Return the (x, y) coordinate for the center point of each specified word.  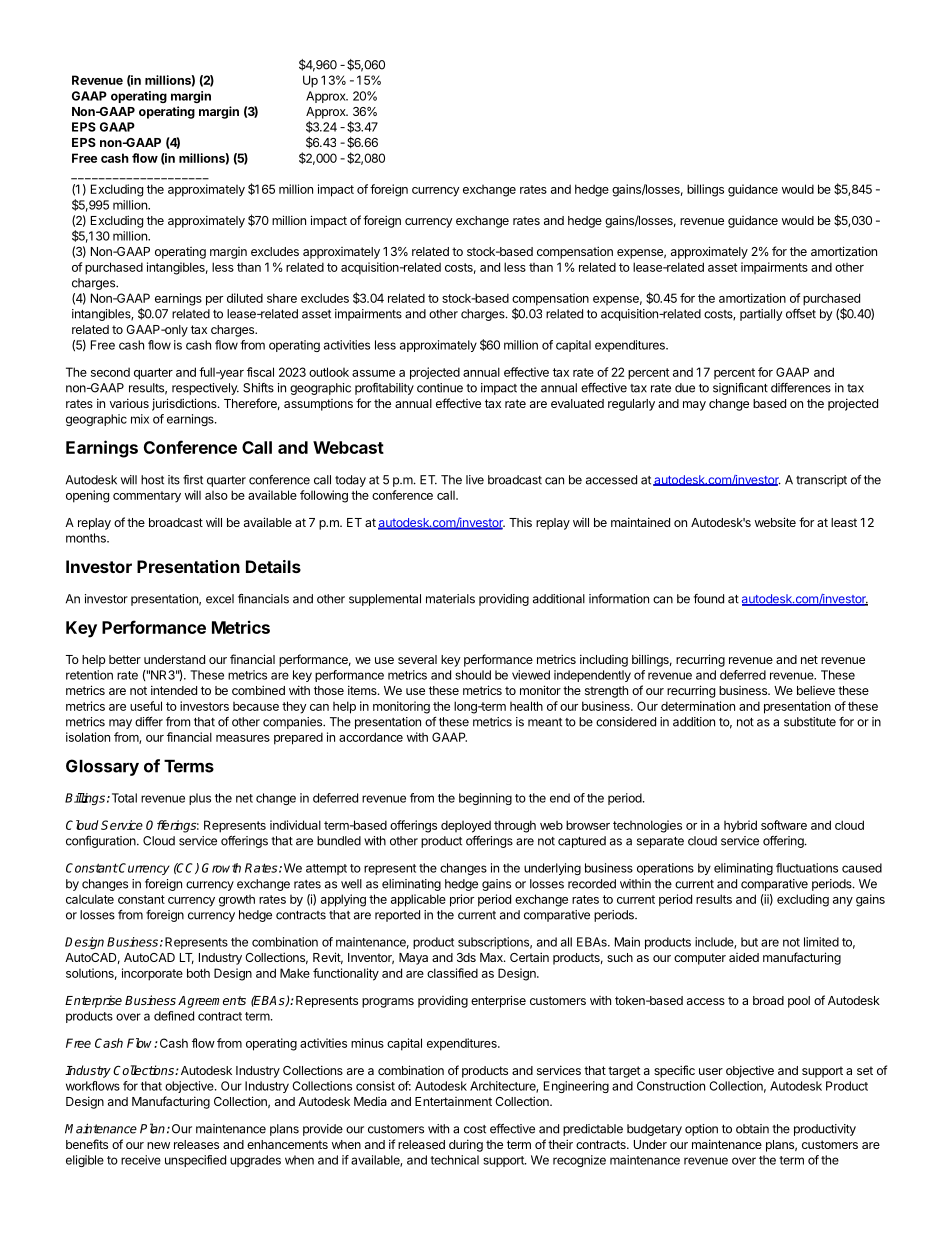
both (198, 973)
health (526, 706)
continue (440, 388)
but (749, 942)
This (520, 522)
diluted (245, 298)
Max (492, 957)
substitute (810, 722)
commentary (147, 497)
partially (761, 315)
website (775, 522)
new (158, 1145)
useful (146, 706)
